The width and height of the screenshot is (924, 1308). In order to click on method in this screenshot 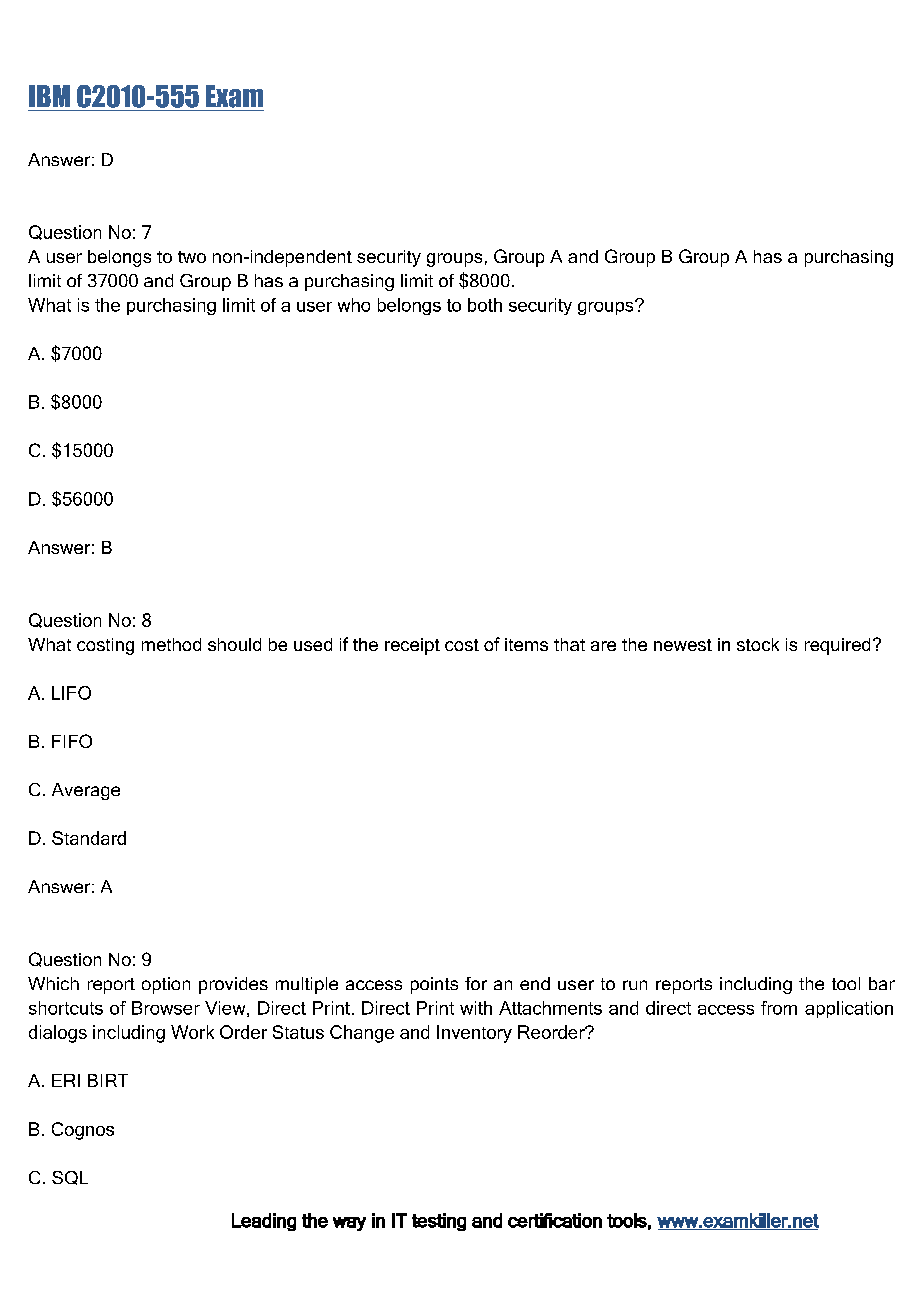, I will do `click(171, 644)`.
